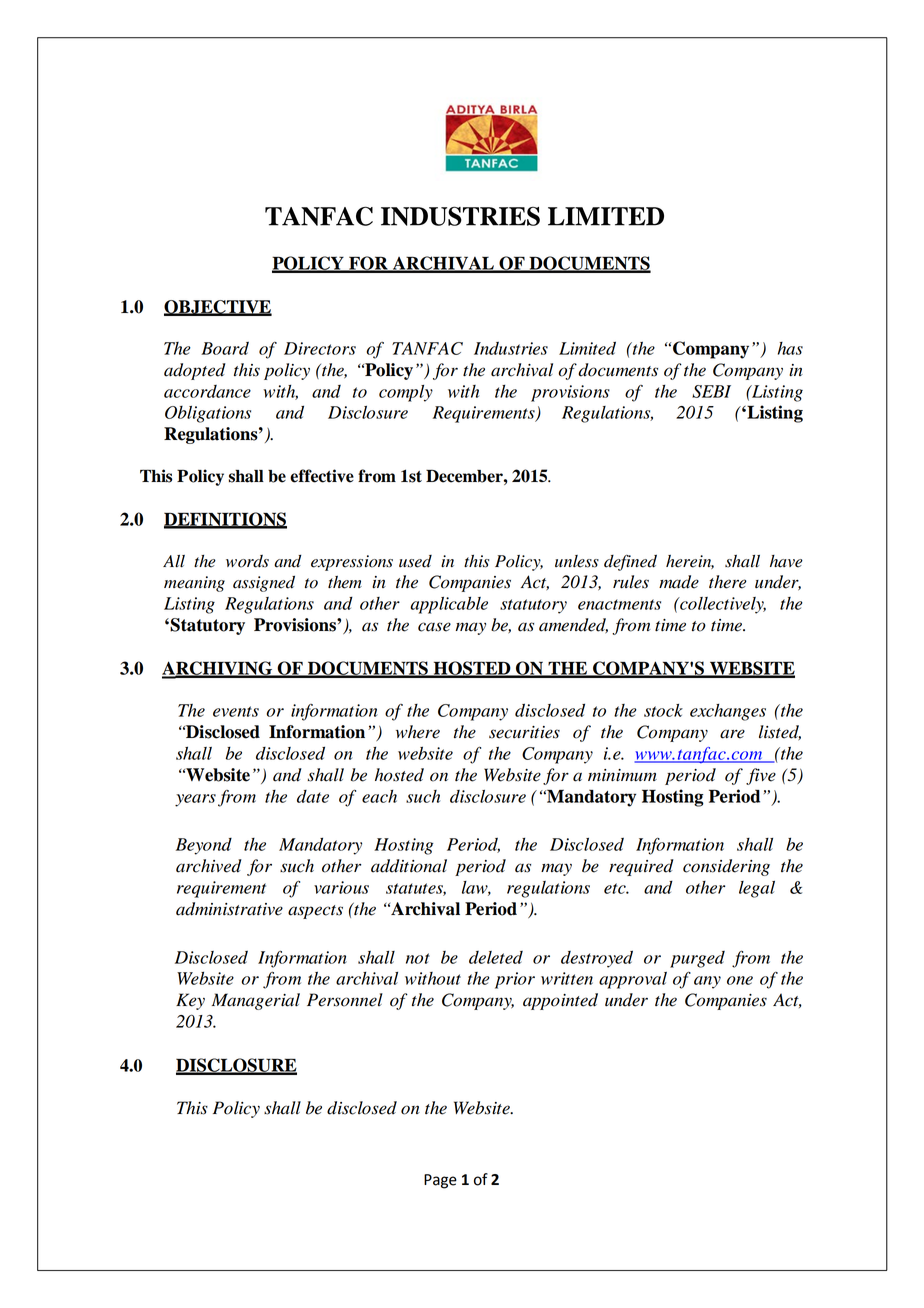 The height and width of the page is (1308, 924). What do you see at coordinates (440, 1181) in the page?
I see `Page` at bounding box center [440, 1181].
